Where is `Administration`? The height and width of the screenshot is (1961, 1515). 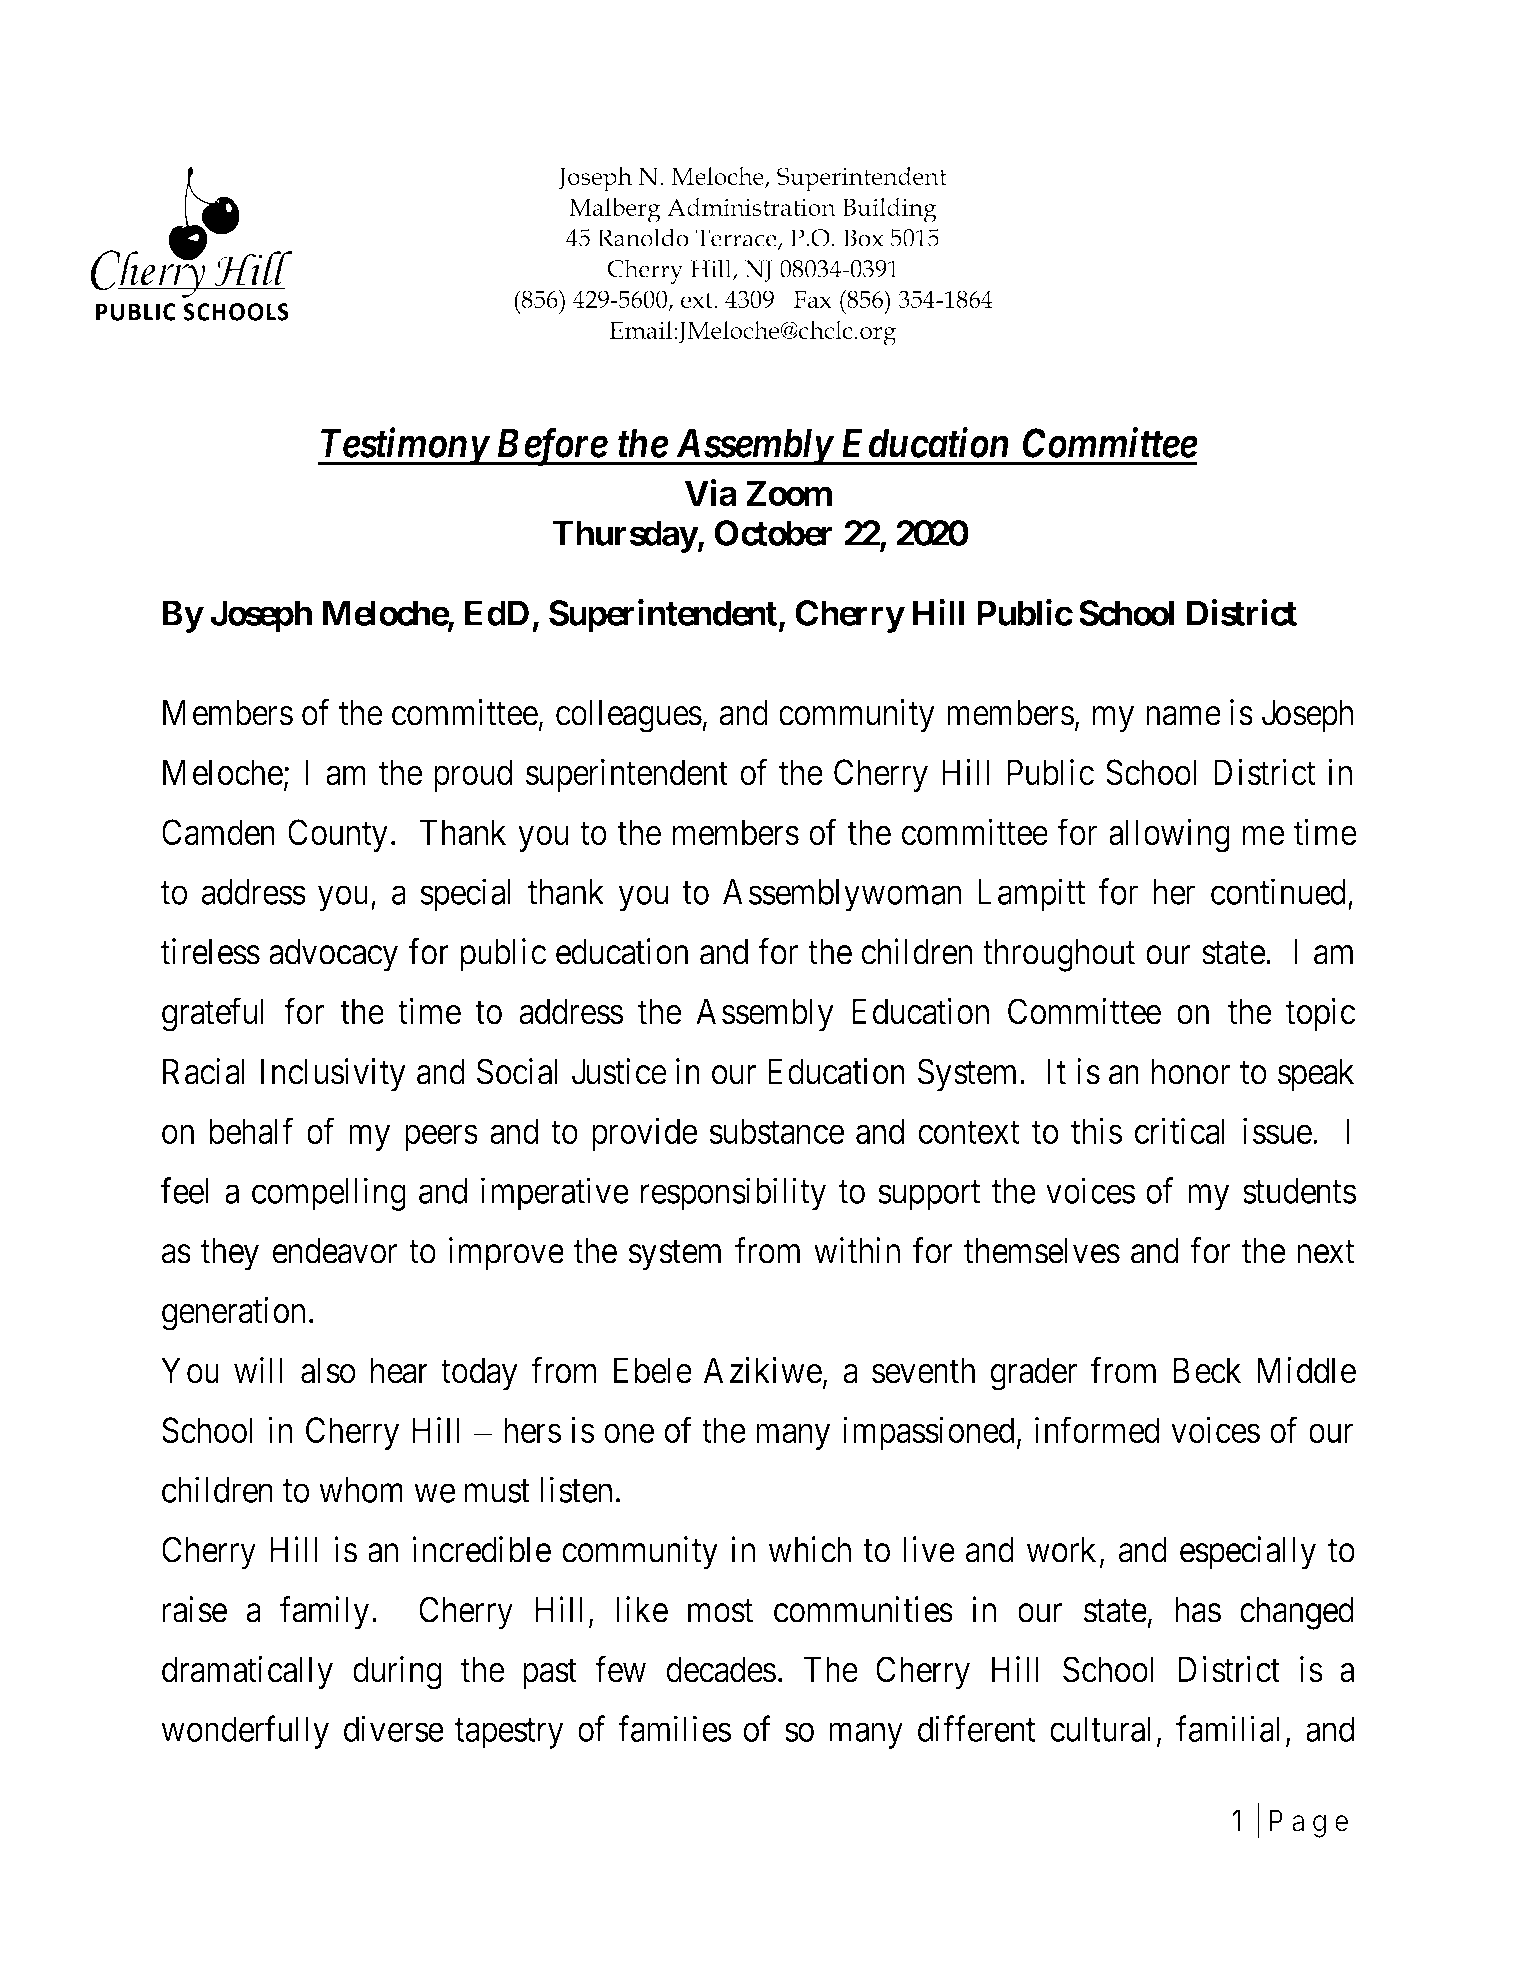
Administration is located at coordinates (751, 207).
